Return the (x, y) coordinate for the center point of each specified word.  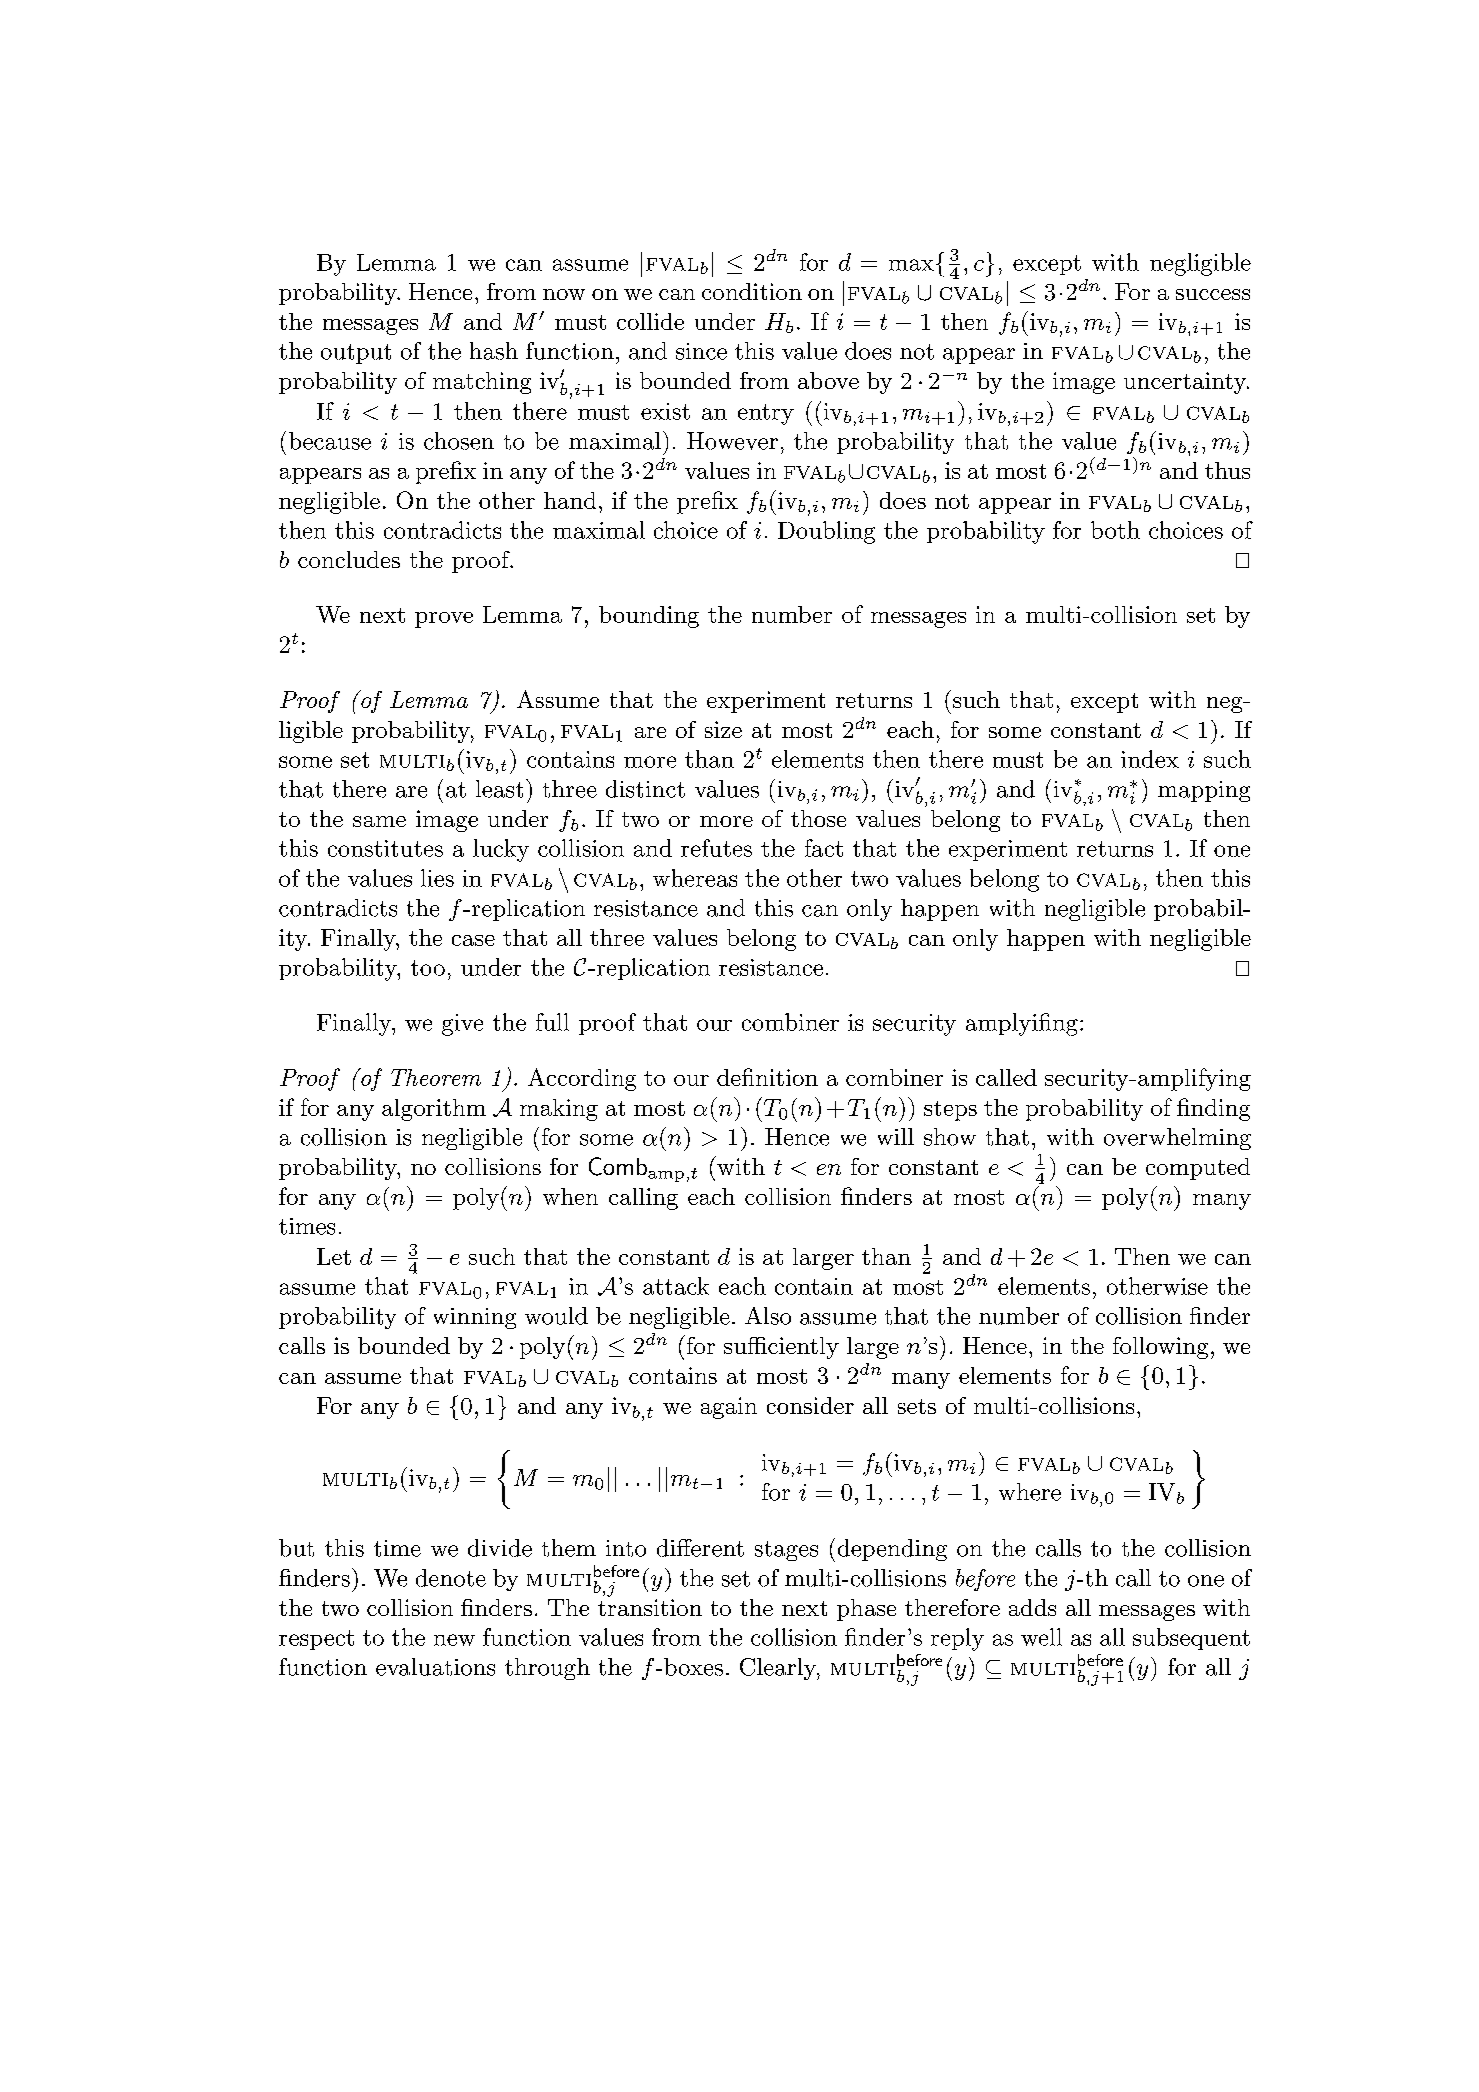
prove (444, 620)
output (356, 354)
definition (767, 1077)
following (1160, 1348)
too (428, 968)
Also (768, 1316)
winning (475, 1318)
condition (752, 291)
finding (1213, 1109)
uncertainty (1186, 383)
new (454, 1640)
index (1150, 759)
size (723, 729)
